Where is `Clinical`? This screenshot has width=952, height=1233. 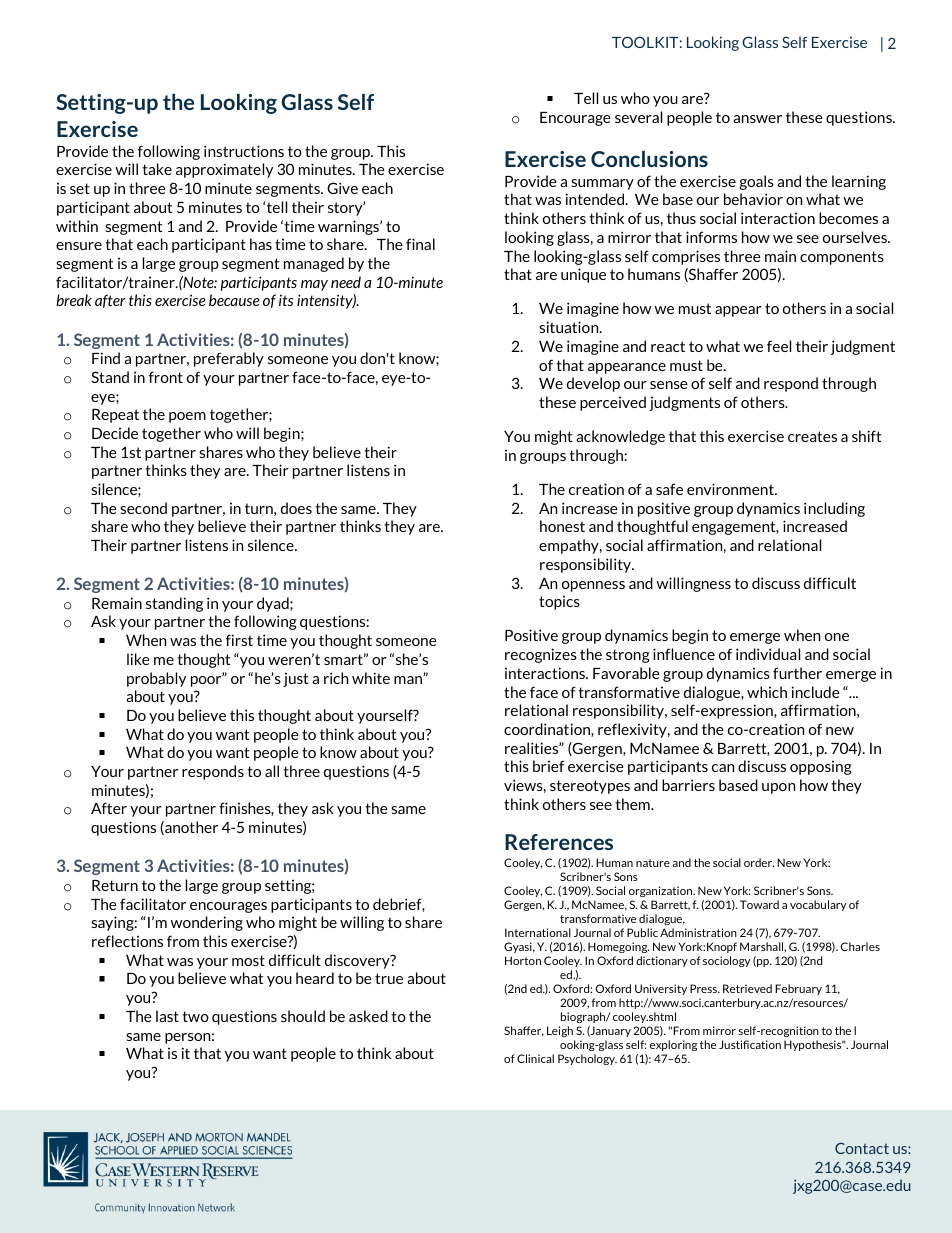 Clinical is located at coordinates (535, 1058).
